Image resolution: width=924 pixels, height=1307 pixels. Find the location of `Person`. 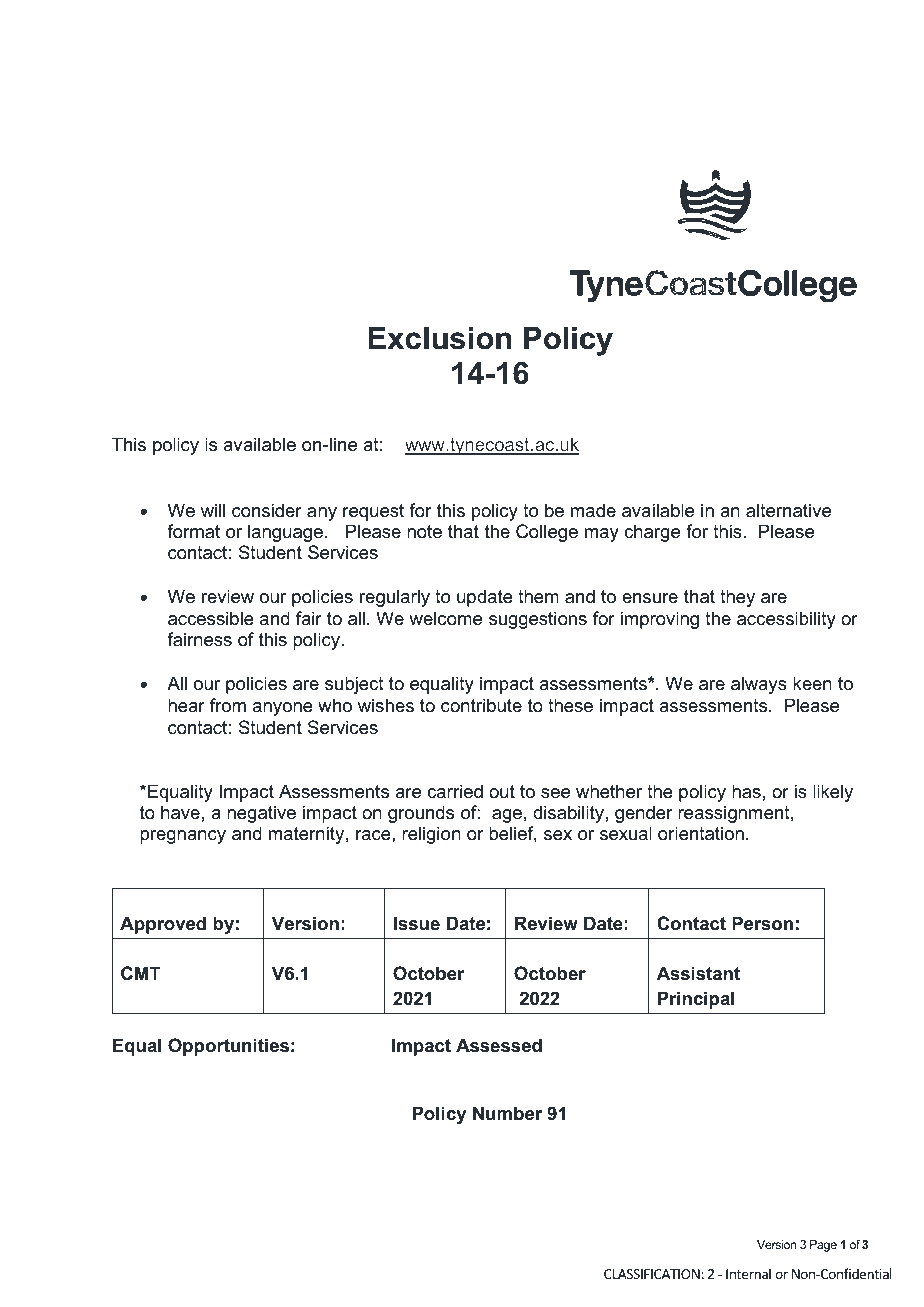

Person is located at coordinates (762, 923).
